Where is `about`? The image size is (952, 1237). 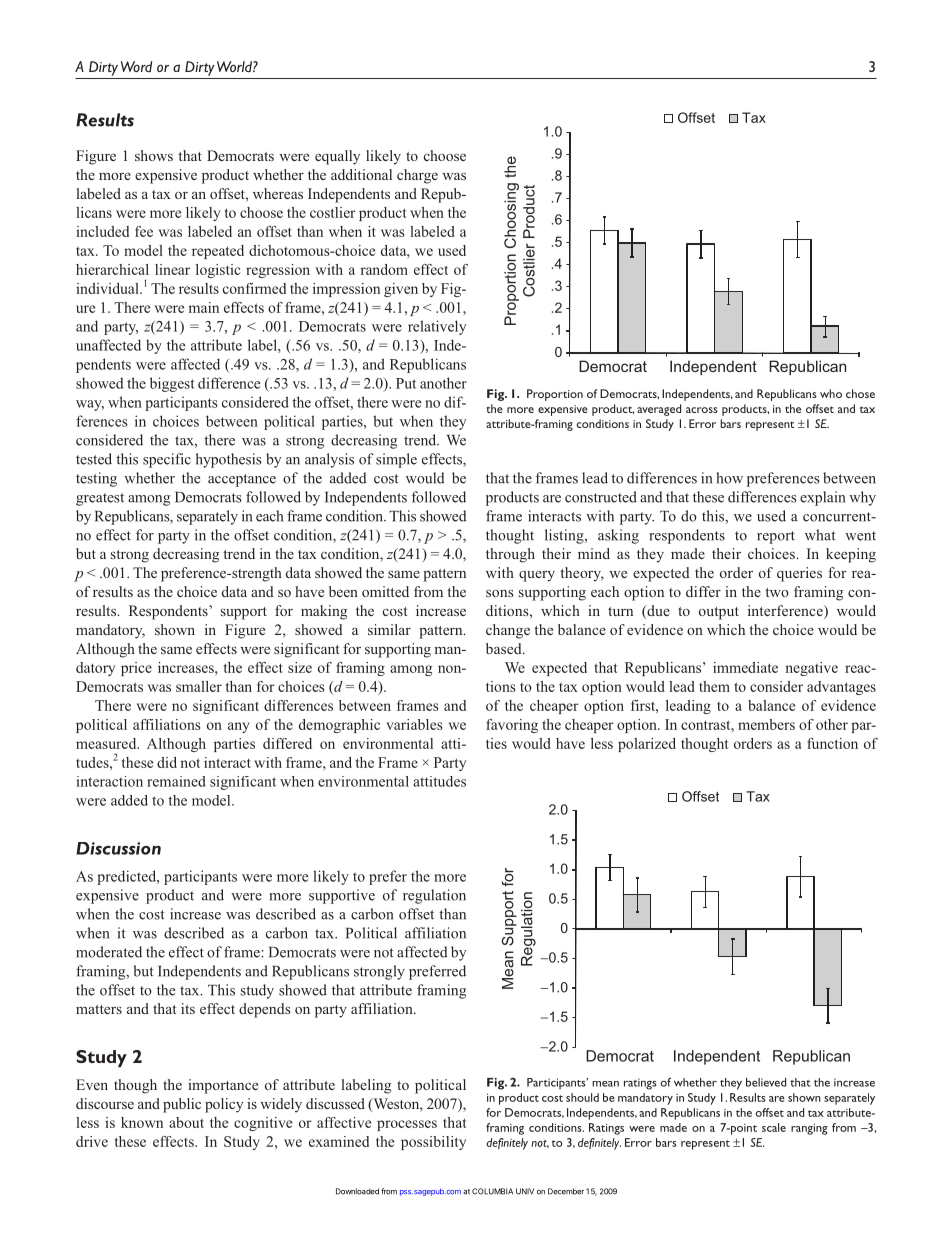
about is located at coordinates (186, 1122).
